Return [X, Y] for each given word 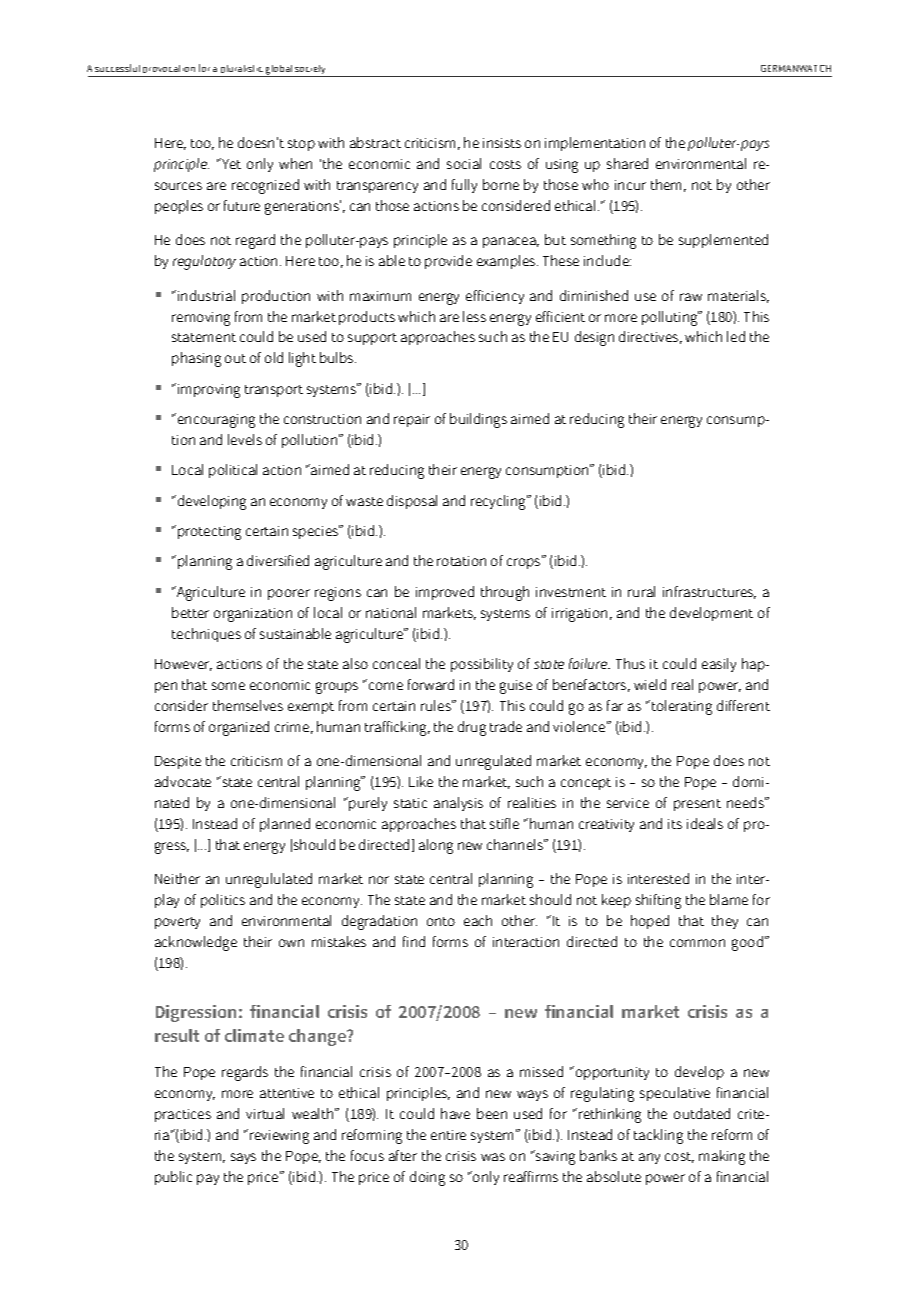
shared [627, 163]
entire [448, 1135]
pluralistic [242, 71]
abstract [375, 142]
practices [183, 1115]
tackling [658, 1136]
